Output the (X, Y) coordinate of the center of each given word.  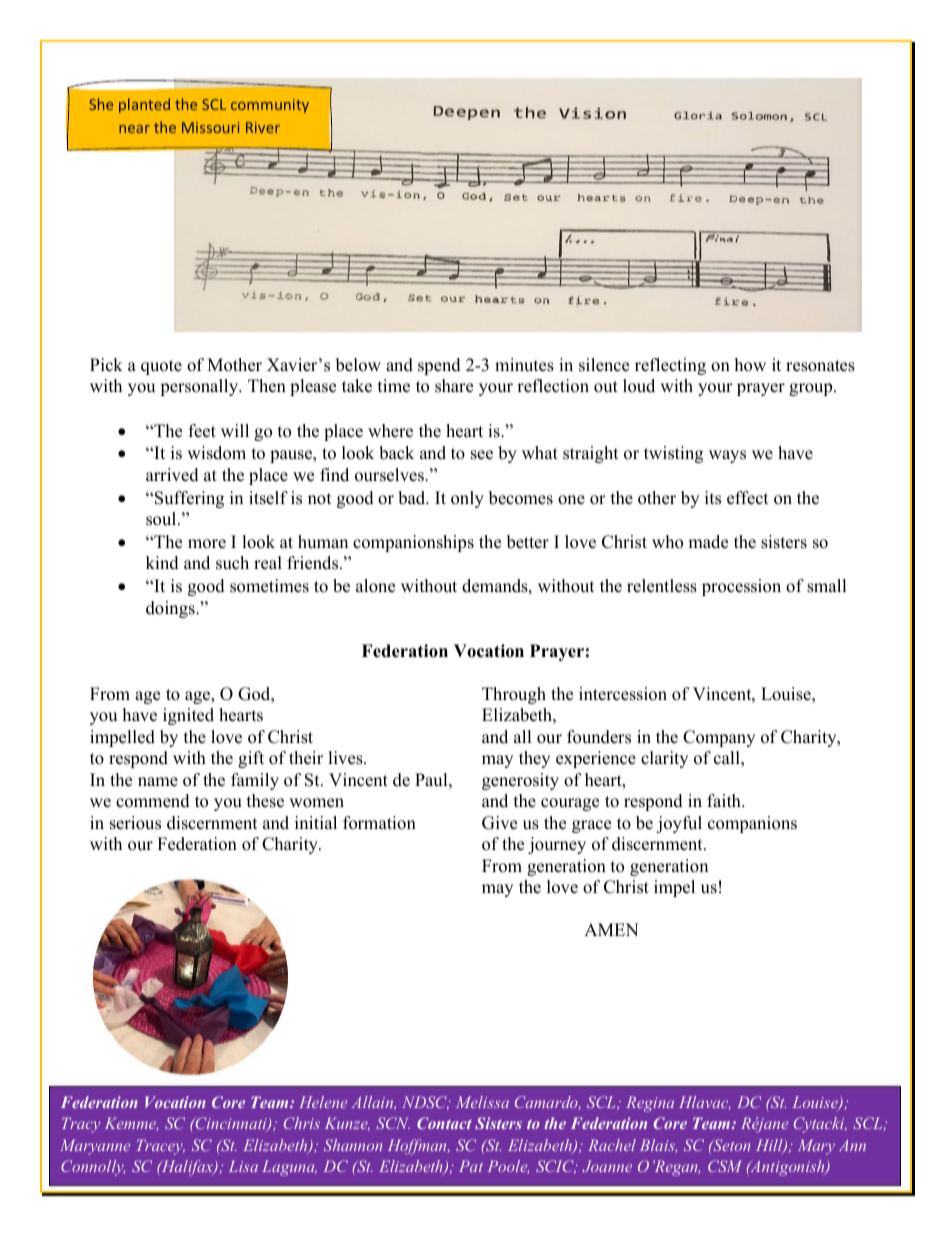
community (270, 106)
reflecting (670, 366)
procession (741, 587)
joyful (679, 824)
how (750, 365)
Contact (444, 1123)
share (454, 386)
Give (499, 823)
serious (135, 823)
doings (171, 609)
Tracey (161, 1147)
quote (161, 367)
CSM (725, 1166)
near (134, 129)
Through (514, 695)
